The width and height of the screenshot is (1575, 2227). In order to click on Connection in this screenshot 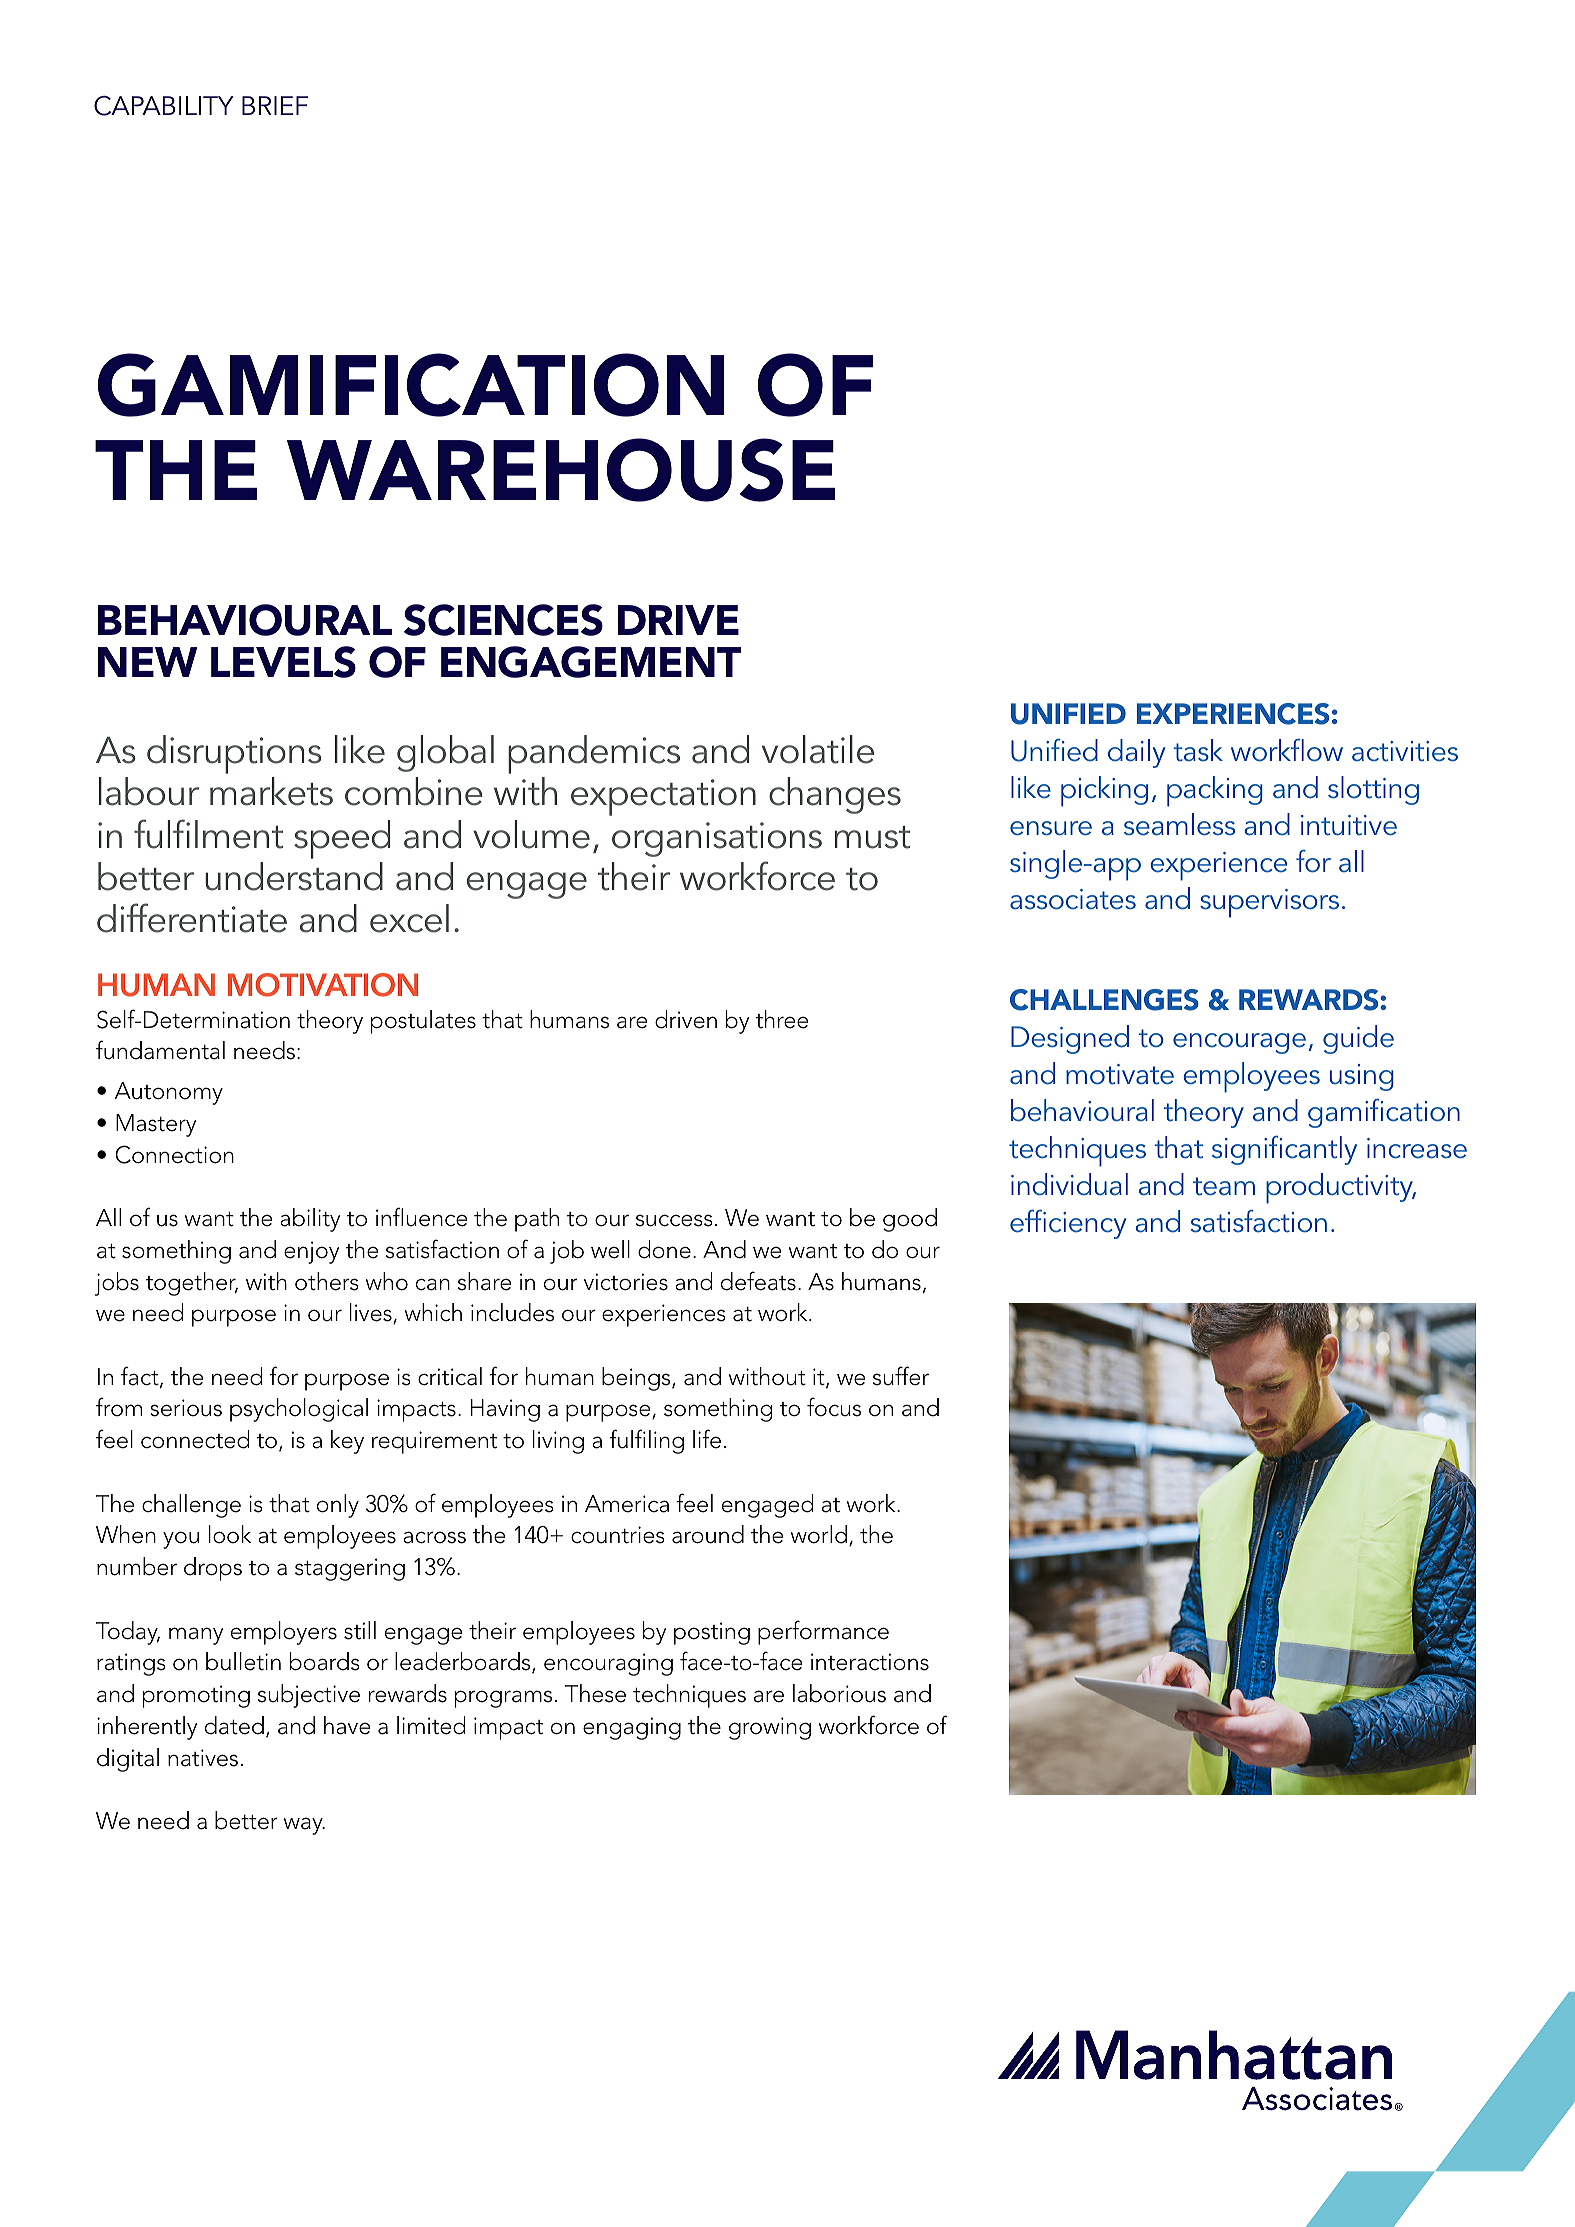, I will do `click(174, 1154)`.
